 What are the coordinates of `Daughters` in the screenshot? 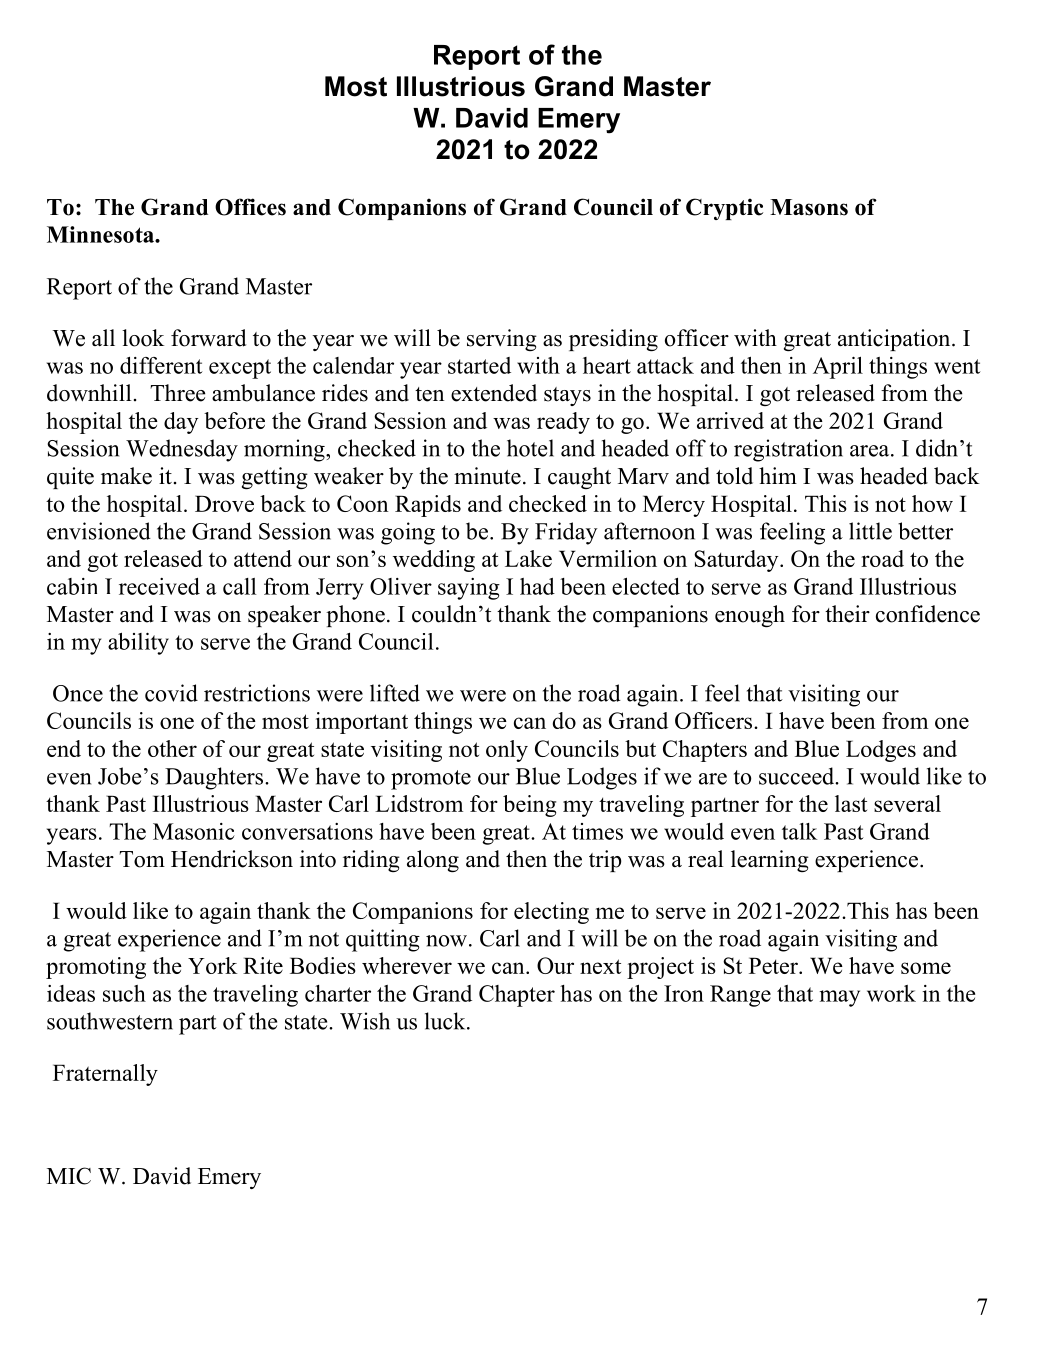 It's located at (214, 778).
